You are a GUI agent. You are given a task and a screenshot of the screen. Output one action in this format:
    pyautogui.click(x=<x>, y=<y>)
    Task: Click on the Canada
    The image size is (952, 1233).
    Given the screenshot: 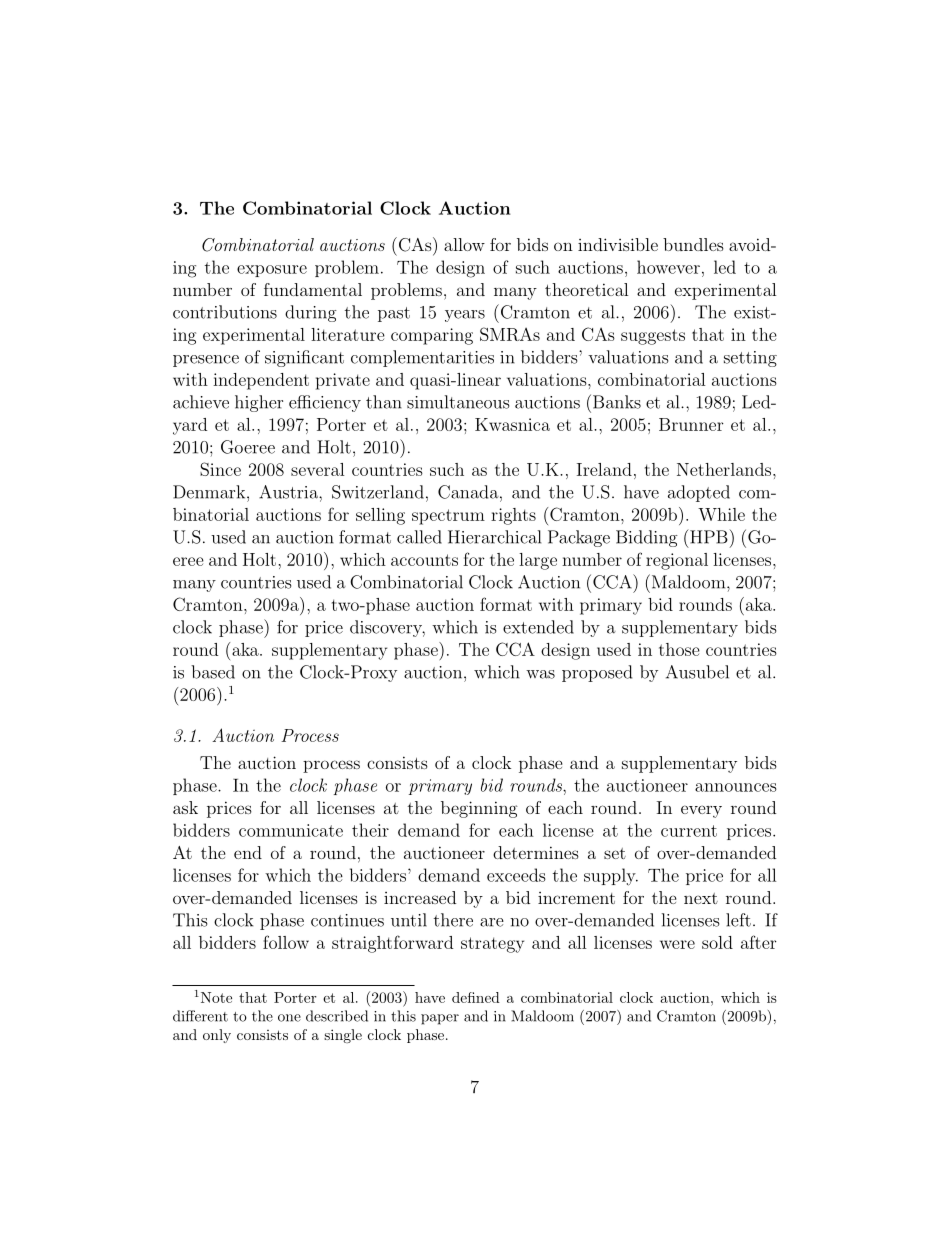 What is the action you would take?
    pyautogui.click(x=468, y=492)
